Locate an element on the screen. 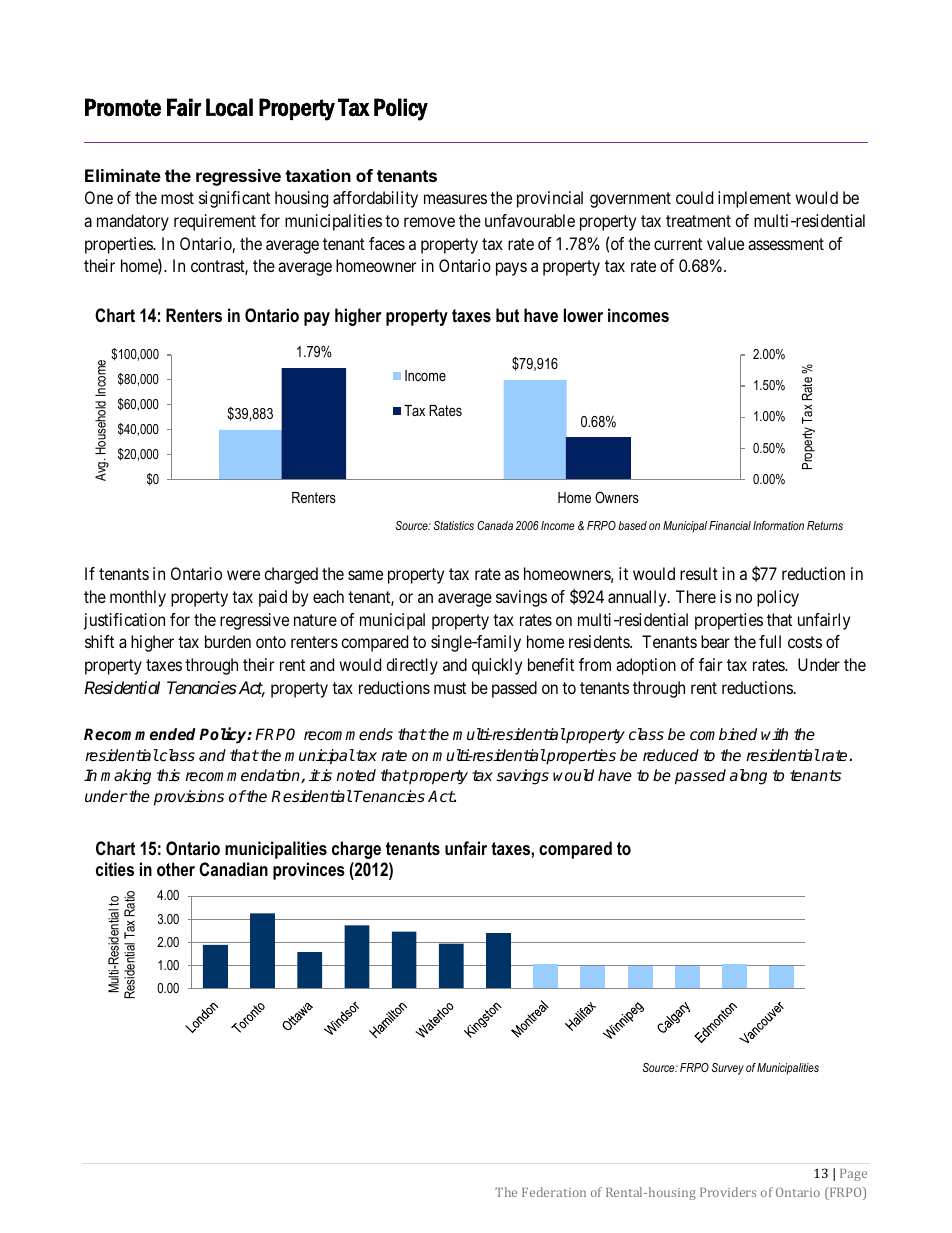 The height and width of the screenshot is (1233, 952). noted is located at coordinates (356, 775).
